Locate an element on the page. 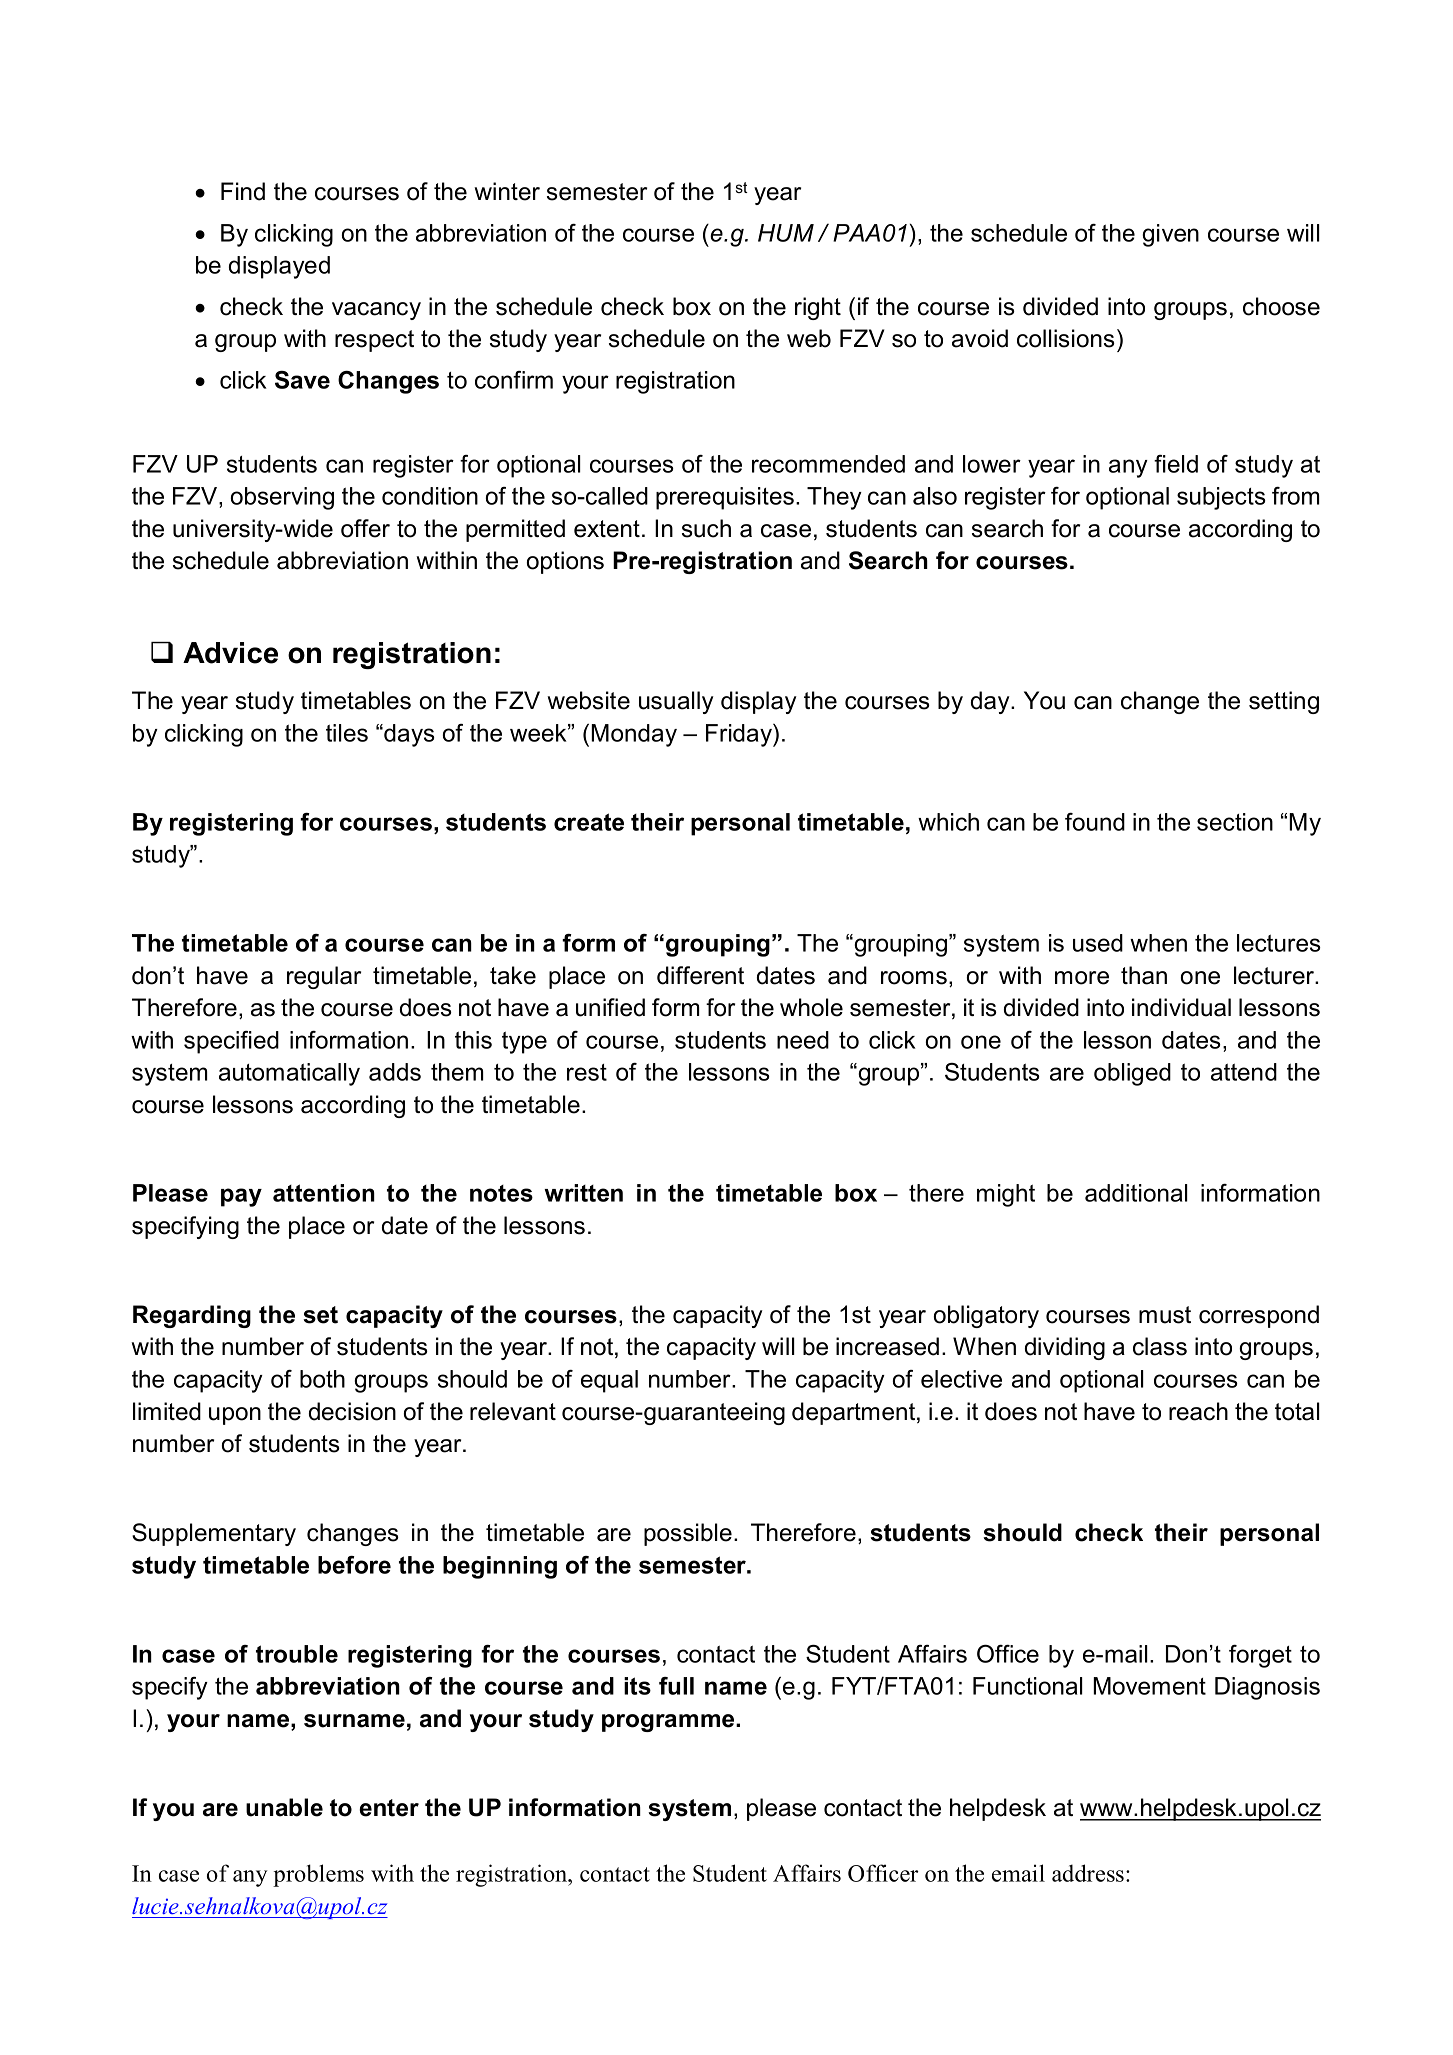  Find is located at coordinates (243, 191).
